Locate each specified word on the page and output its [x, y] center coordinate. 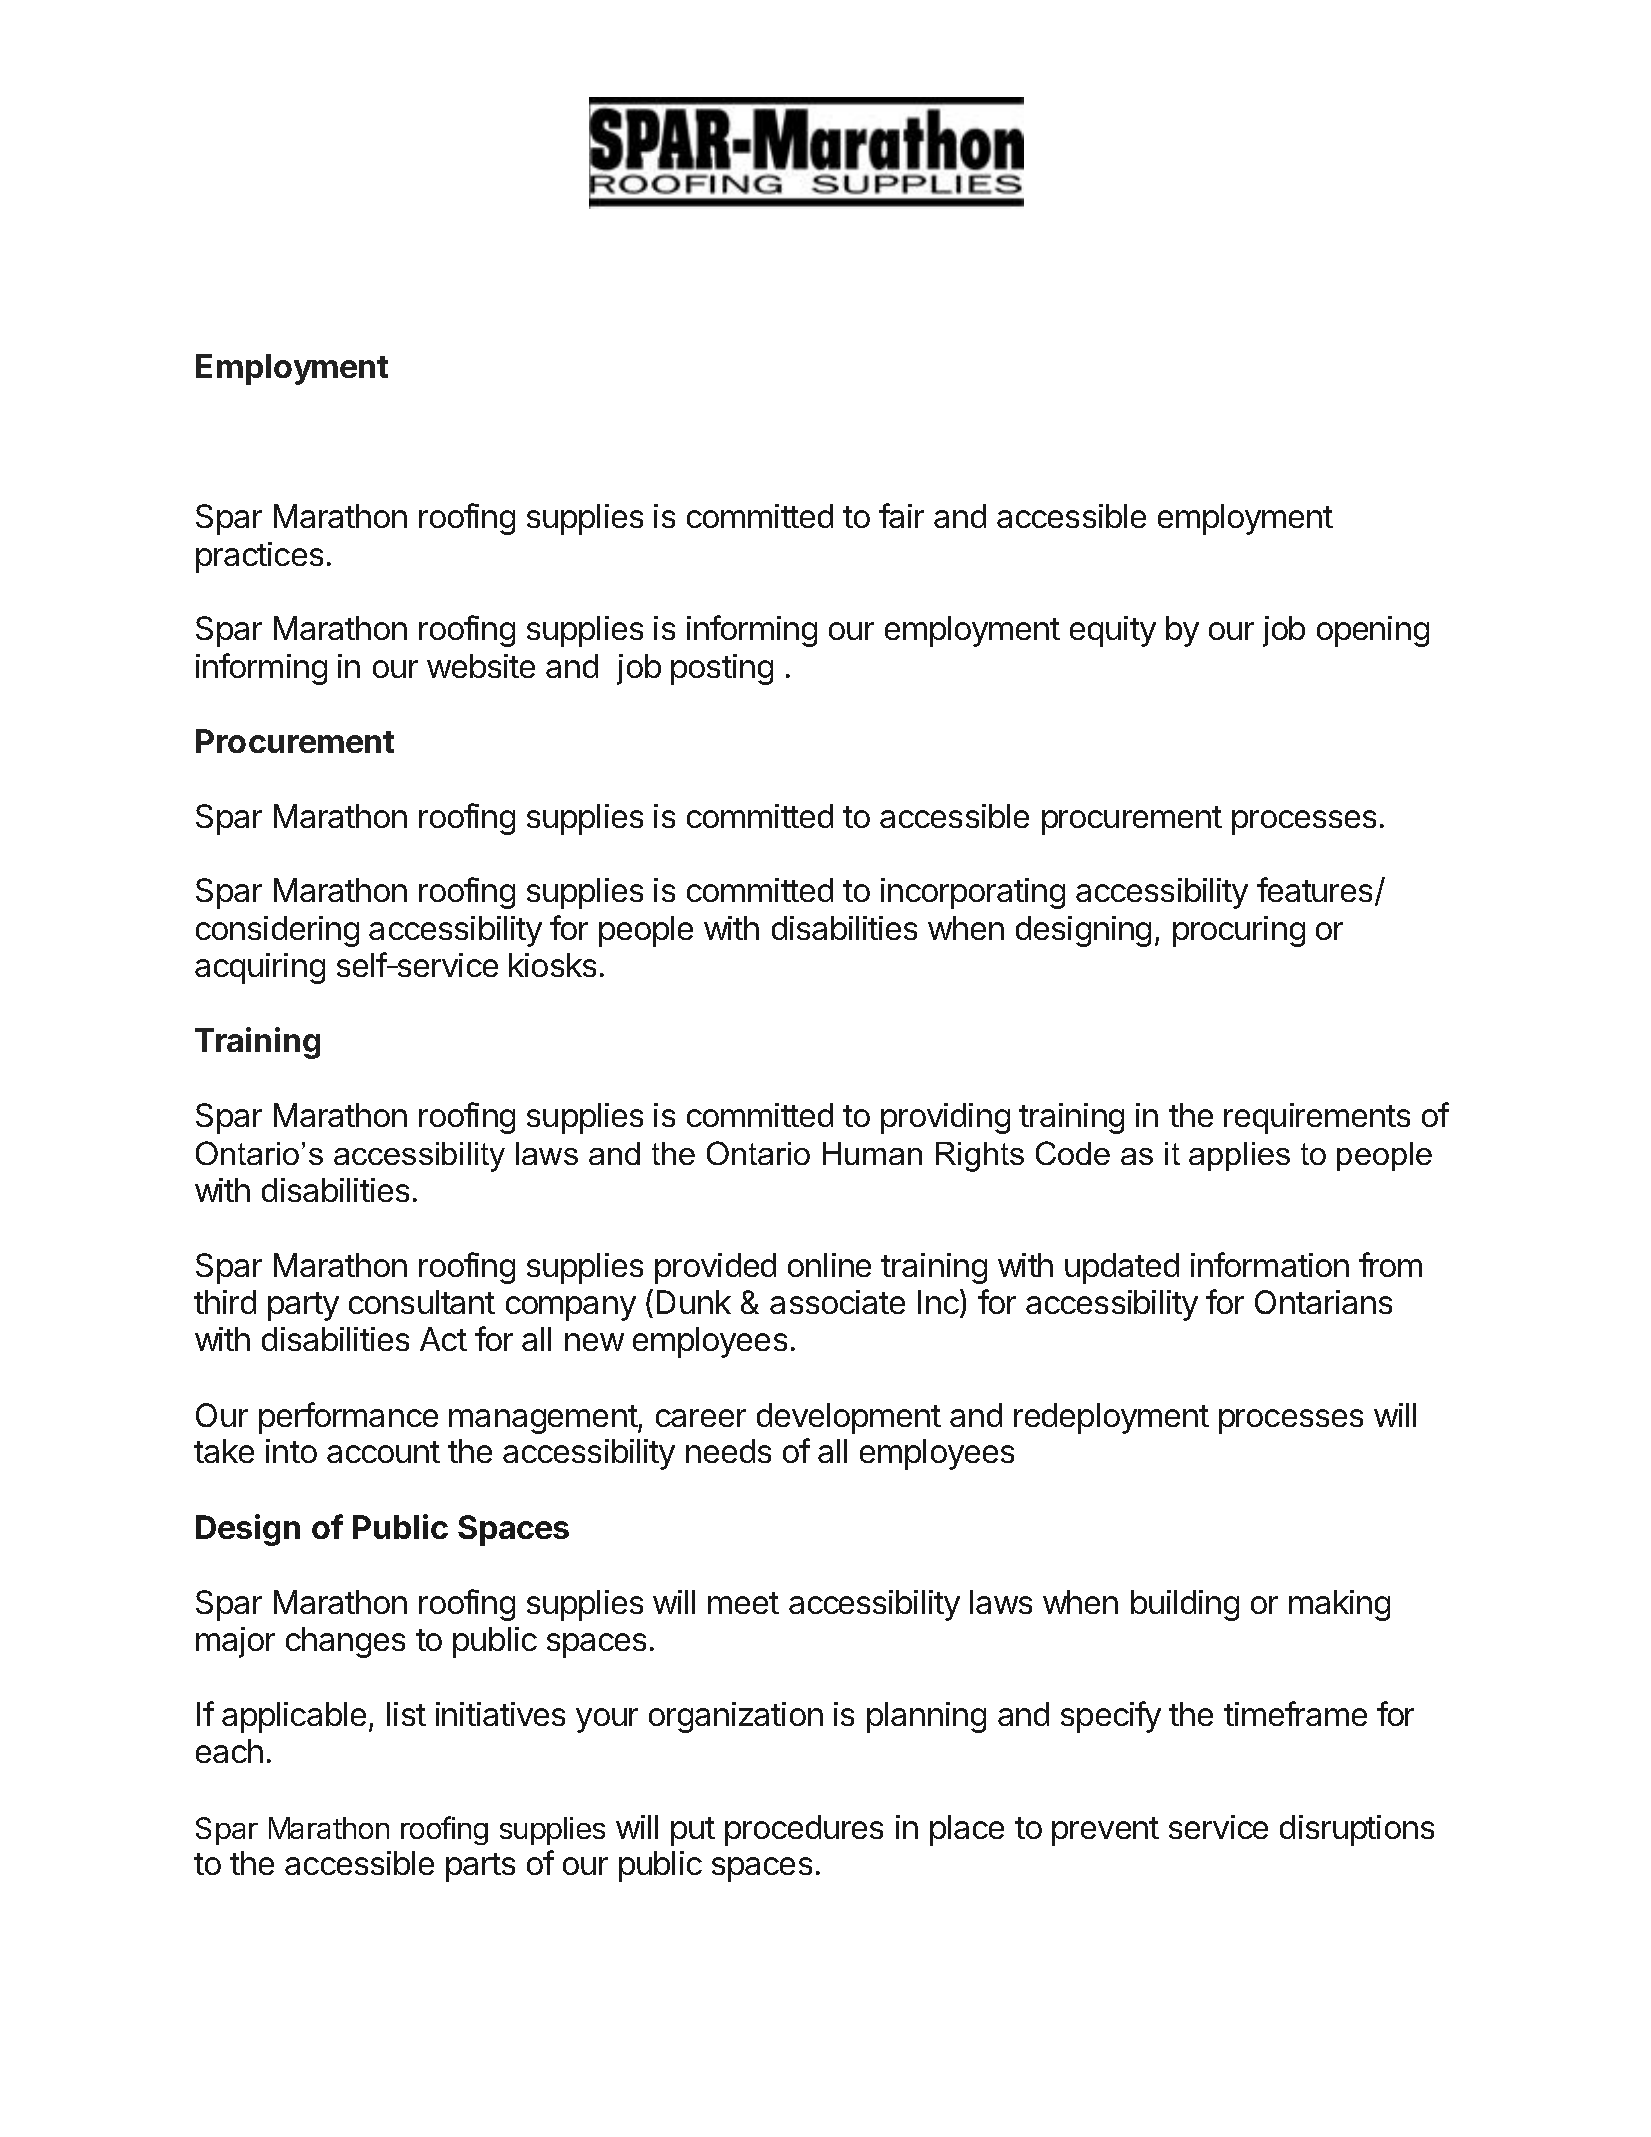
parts [480, 1867]
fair [901, 515]
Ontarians [1323, 1302]
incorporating [973, 893]
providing [945, 1118]
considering [277, 931]
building [1185, 1605]
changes [345, 1642]
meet [743, 1603]
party [303, 1306]
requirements [1317, 1118]
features [1314, 889]
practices [259, 557]
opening [1373, 631]
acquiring [260, 968]
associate [837, 1302]
